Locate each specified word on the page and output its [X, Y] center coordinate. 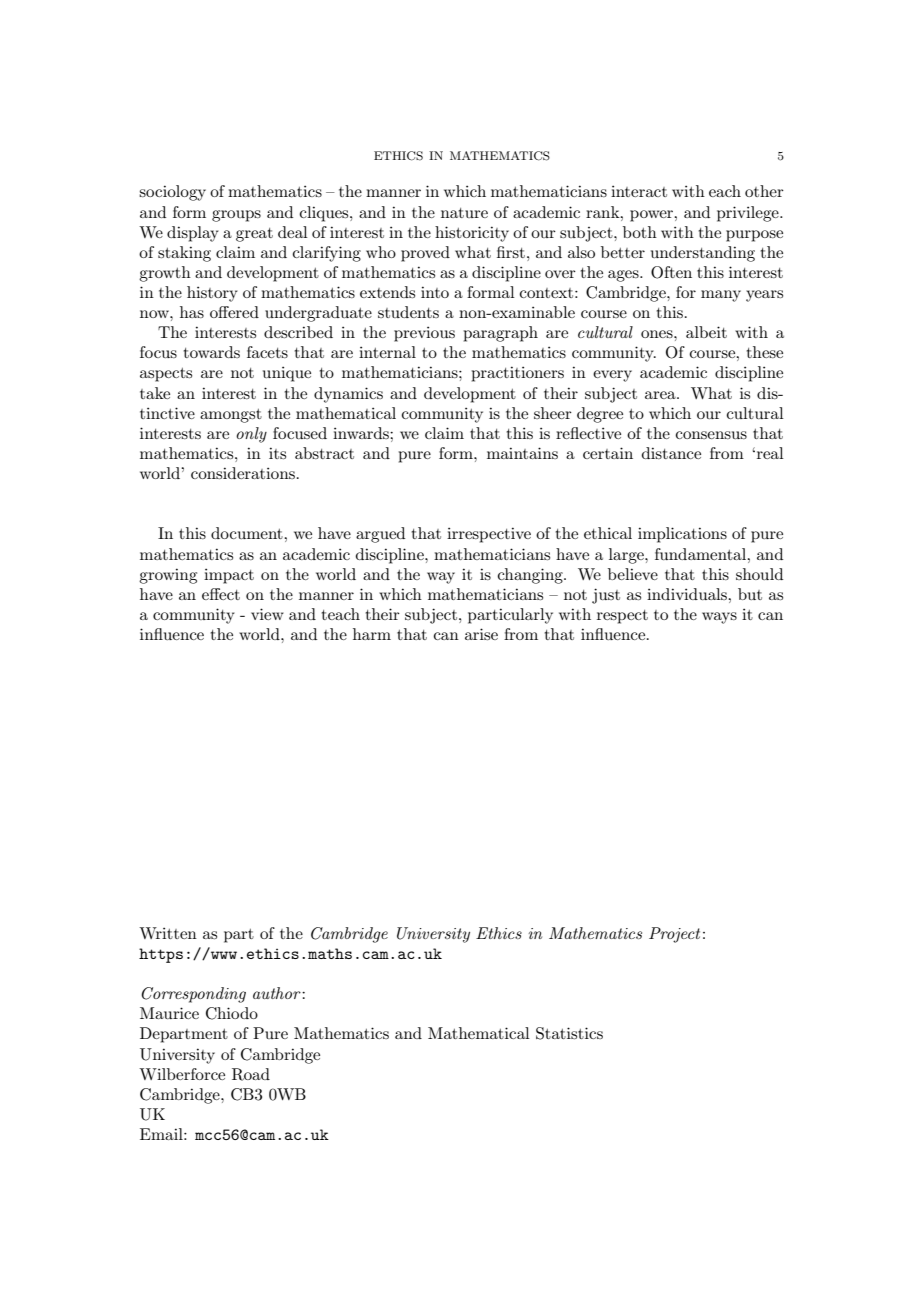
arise [481, 634]
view [267, 614]
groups [236, 216]
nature [464, 213]
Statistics [569, 1033]
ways [719, 618]
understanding [703, 254]
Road [251, 1074]
